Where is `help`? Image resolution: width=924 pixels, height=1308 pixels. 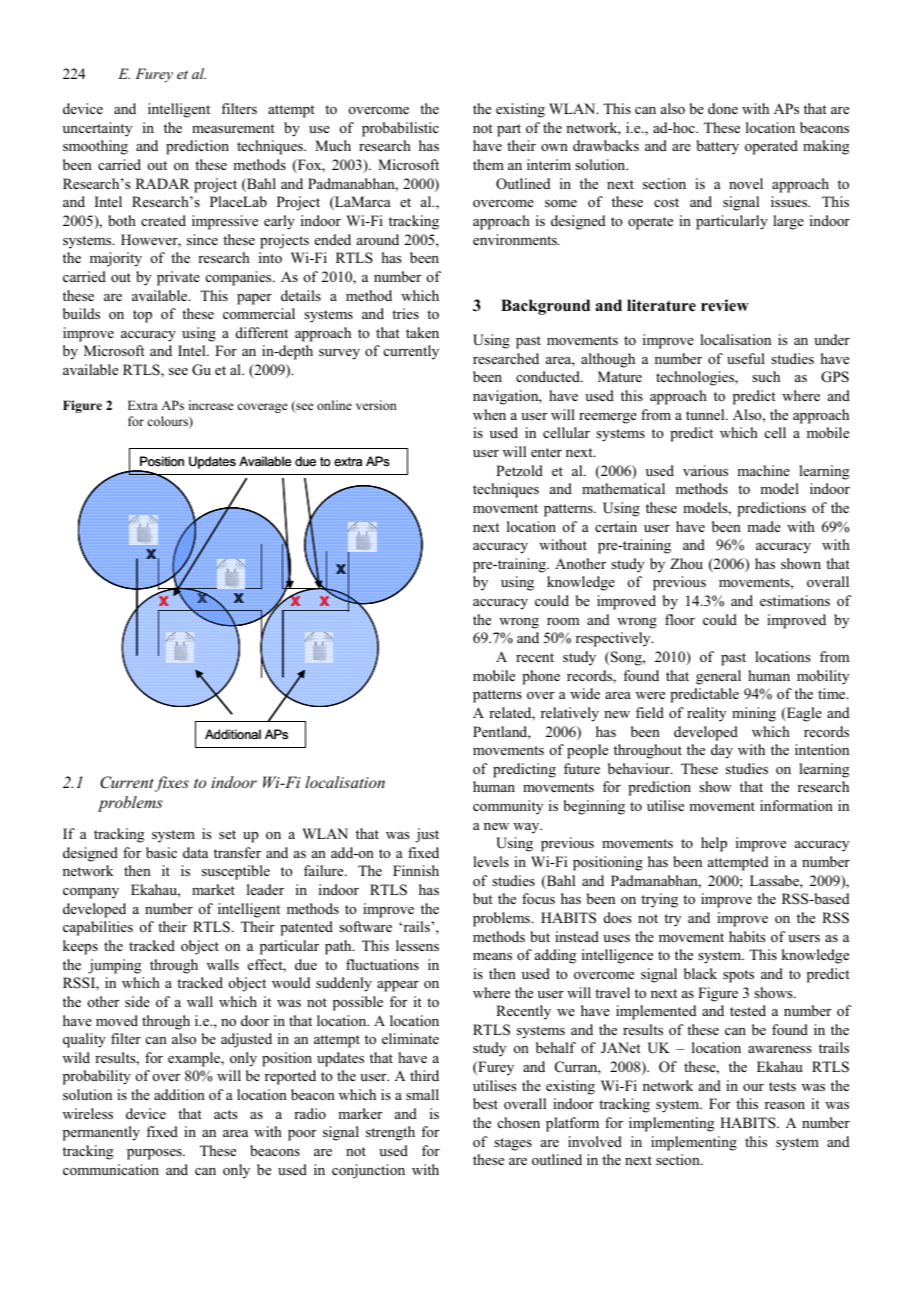
help is located at coordinates (714, 844).
